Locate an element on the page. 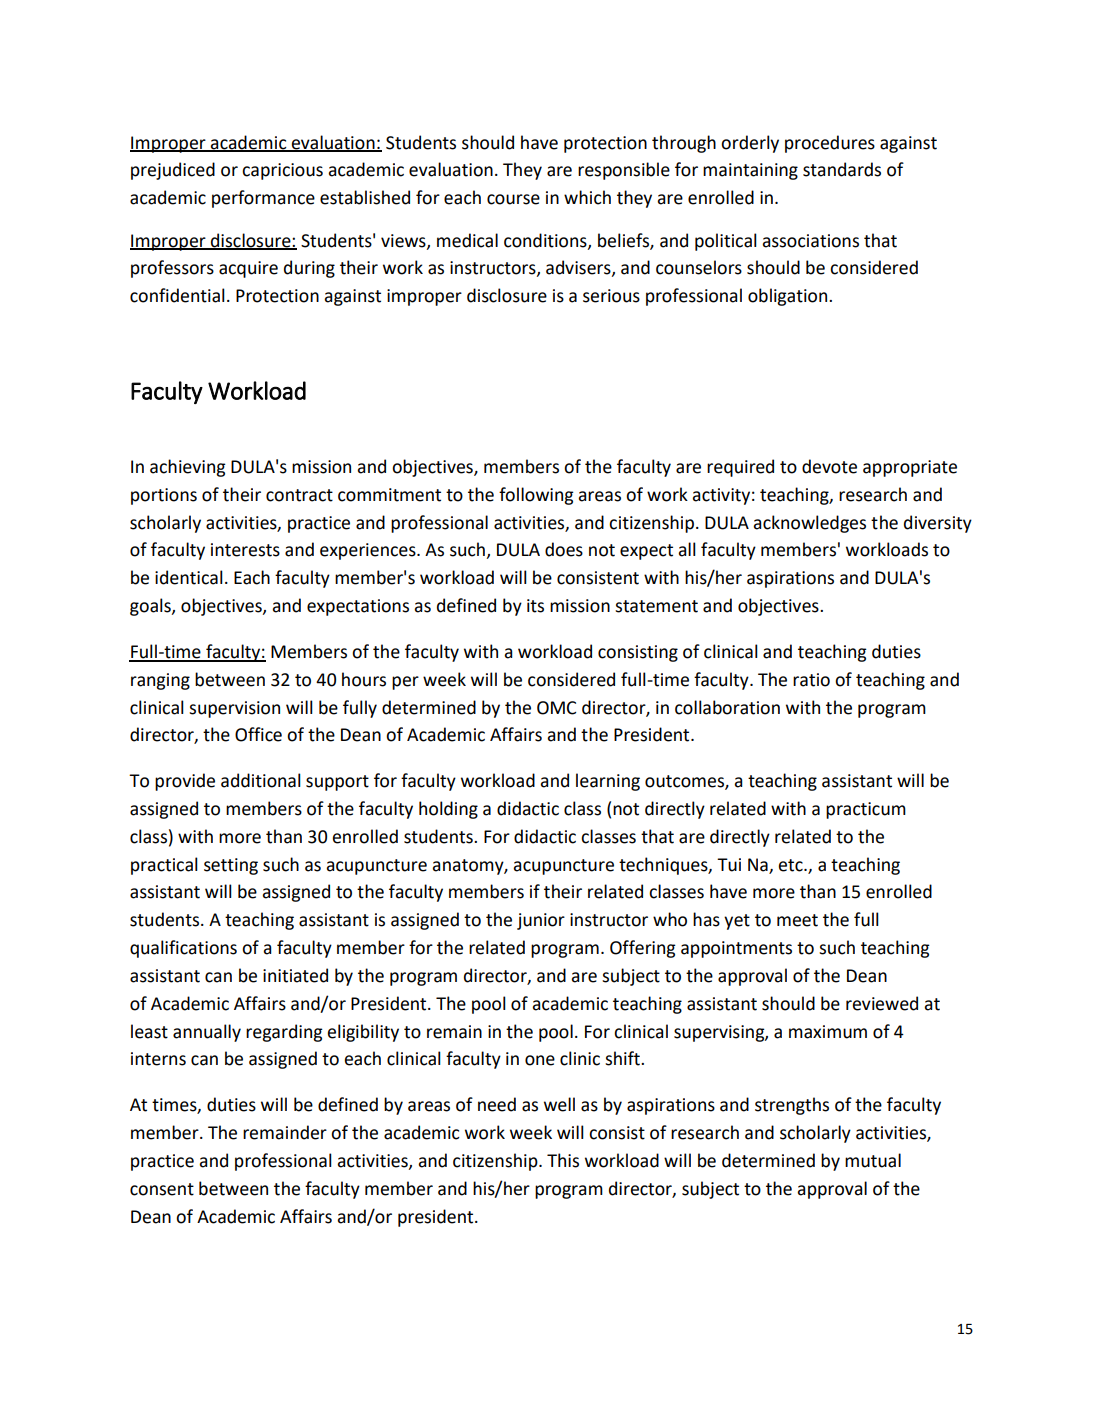 The image size is (1103, 1427). capricious is located at coordinates (282, 171).
